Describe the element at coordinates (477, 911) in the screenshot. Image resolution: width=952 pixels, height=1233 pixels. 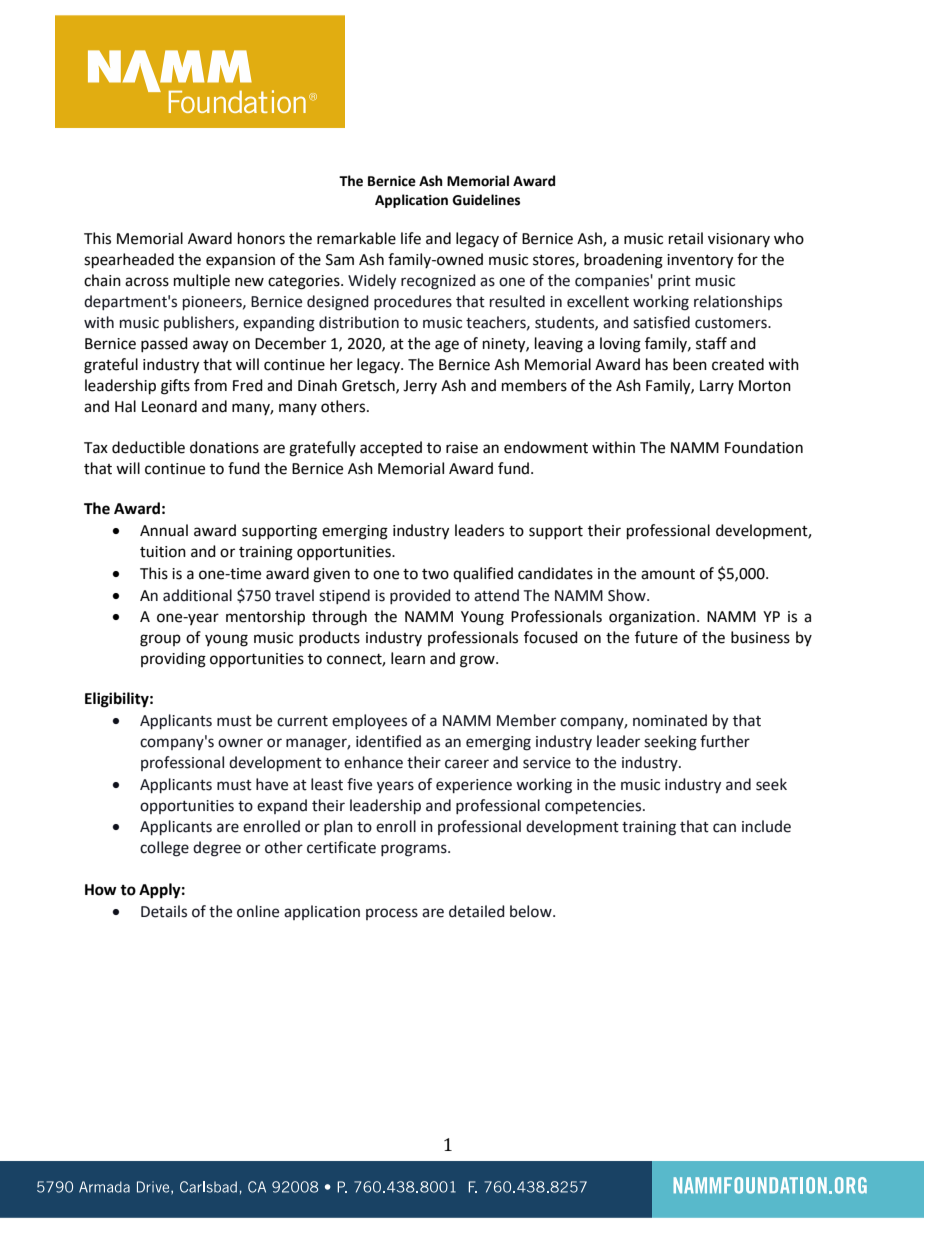
I see `detailed` at that location.
